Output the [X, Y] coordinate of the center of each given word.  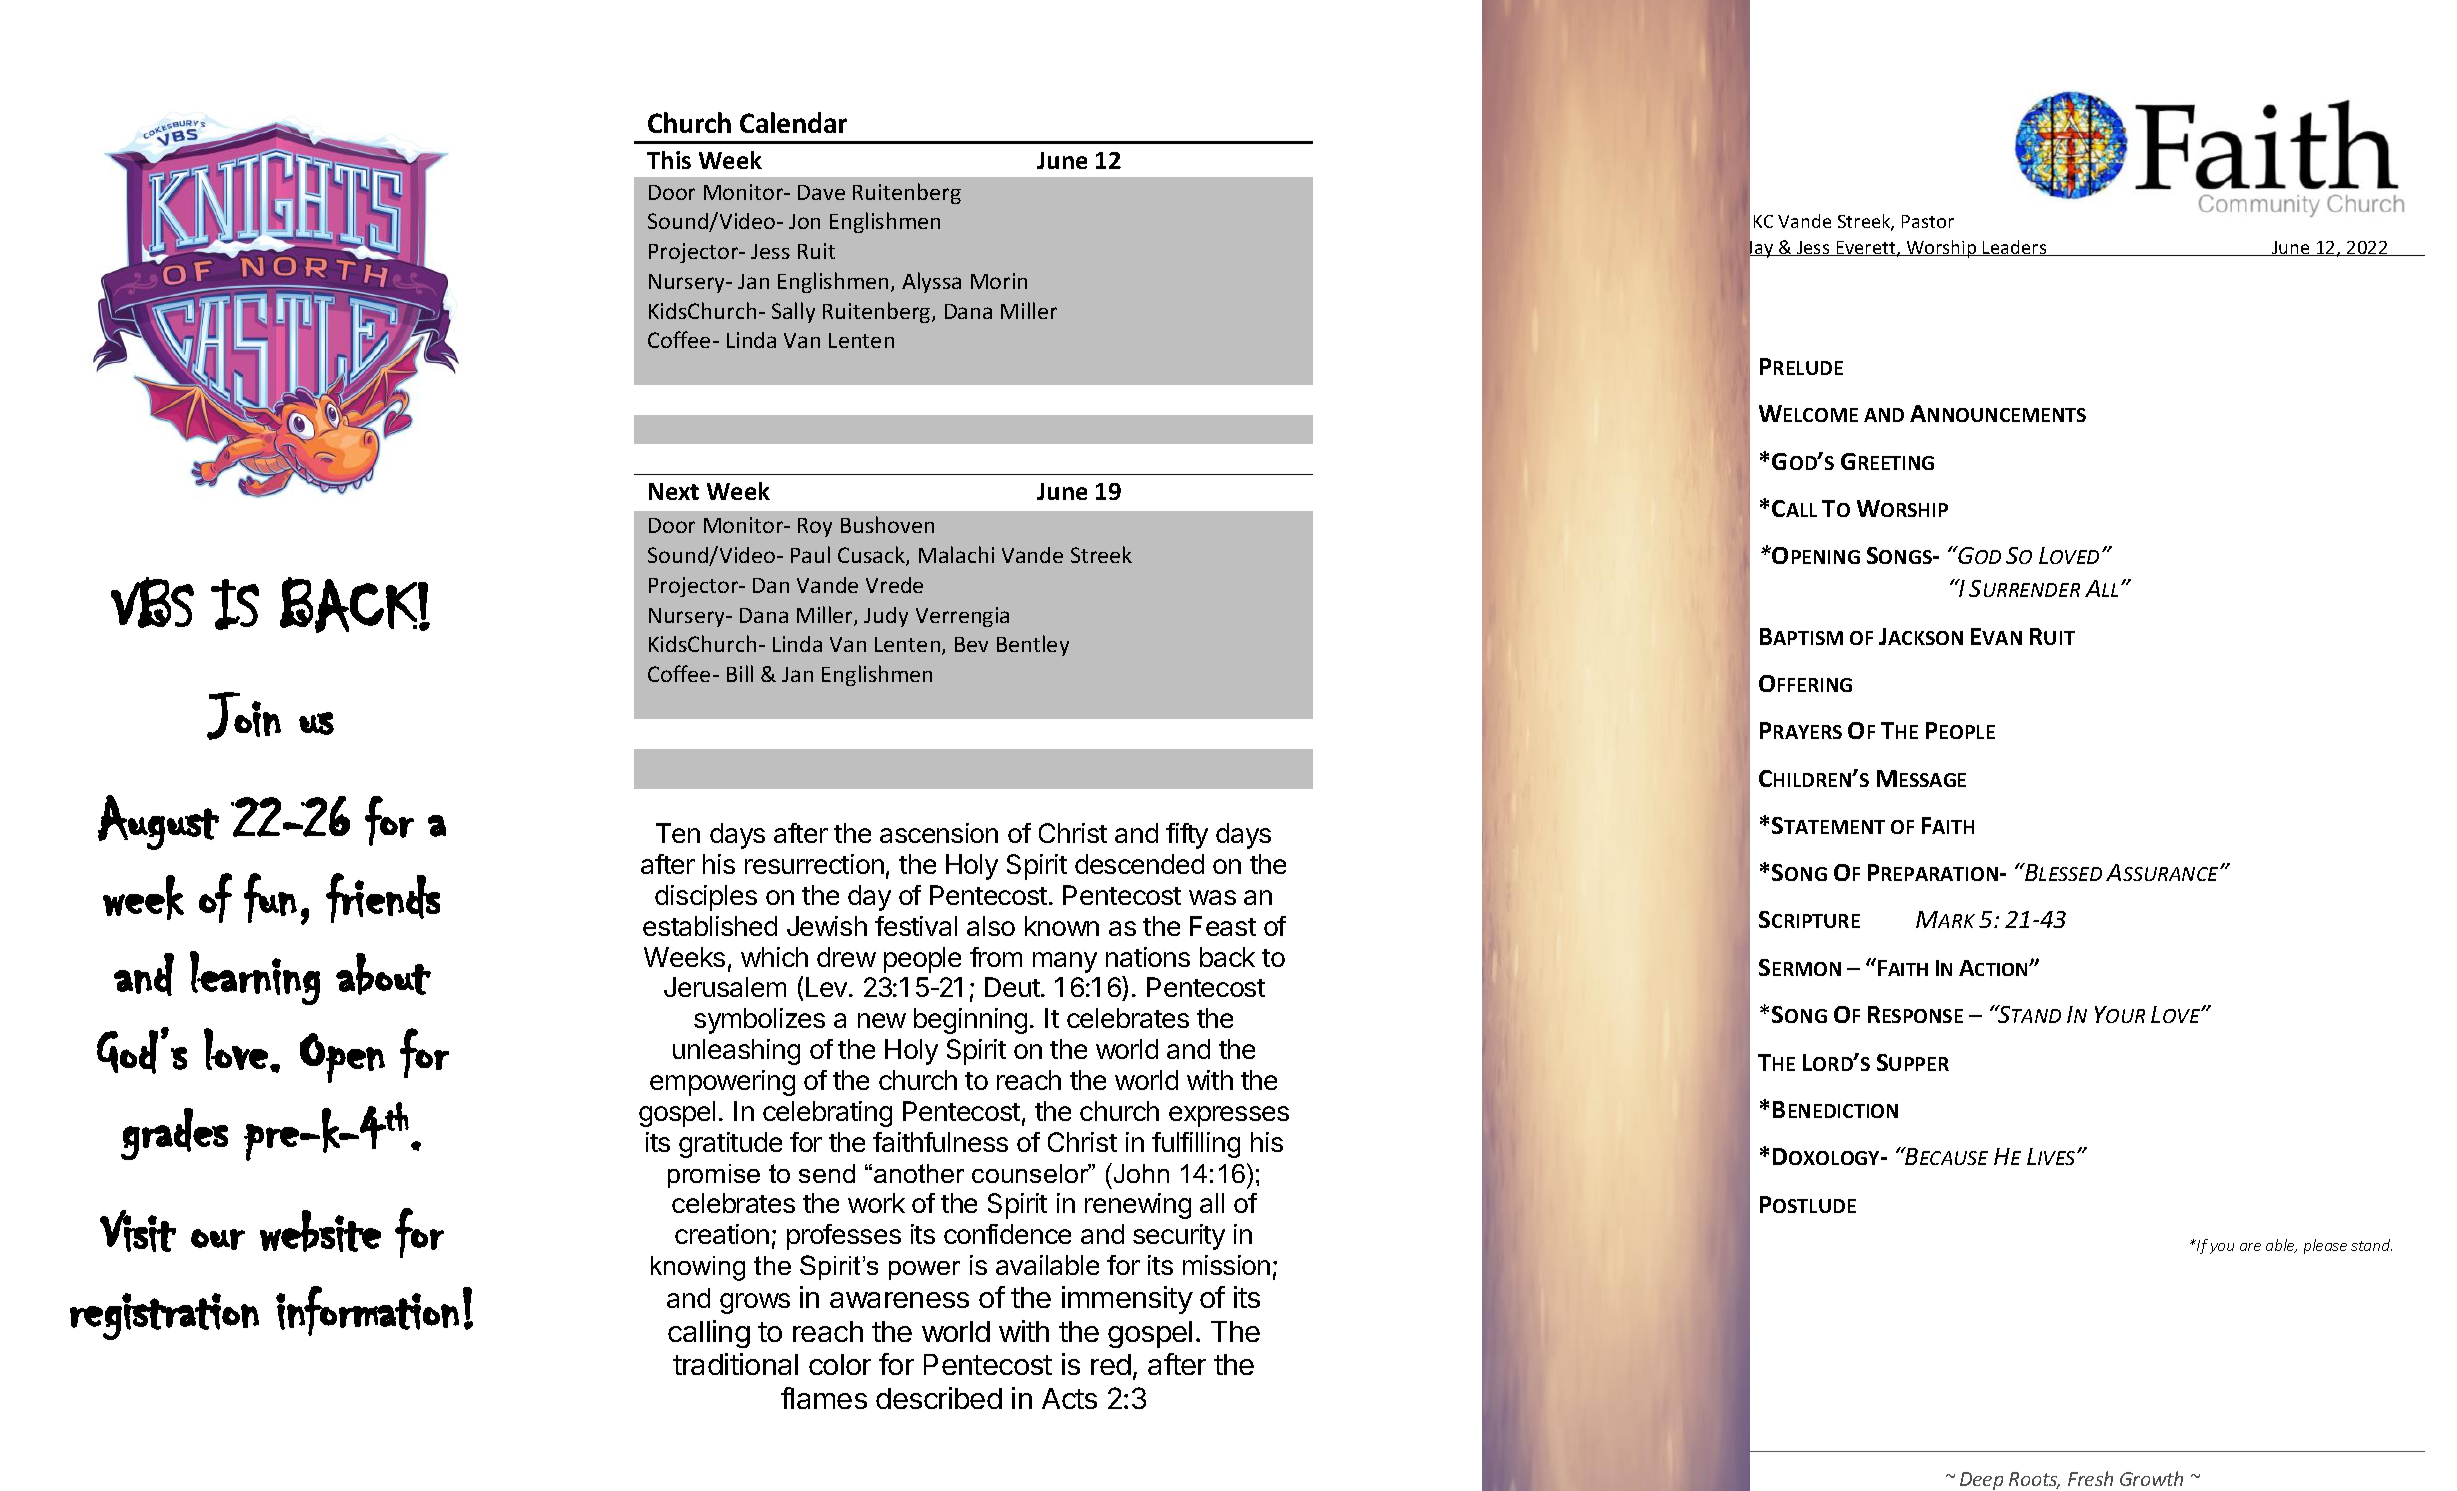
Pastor [1928, 221]
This [669, 160]
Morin [999, 281]
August [158, 822]
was [1212, 897]
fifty [1187, 836]
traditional [735, 1364]
